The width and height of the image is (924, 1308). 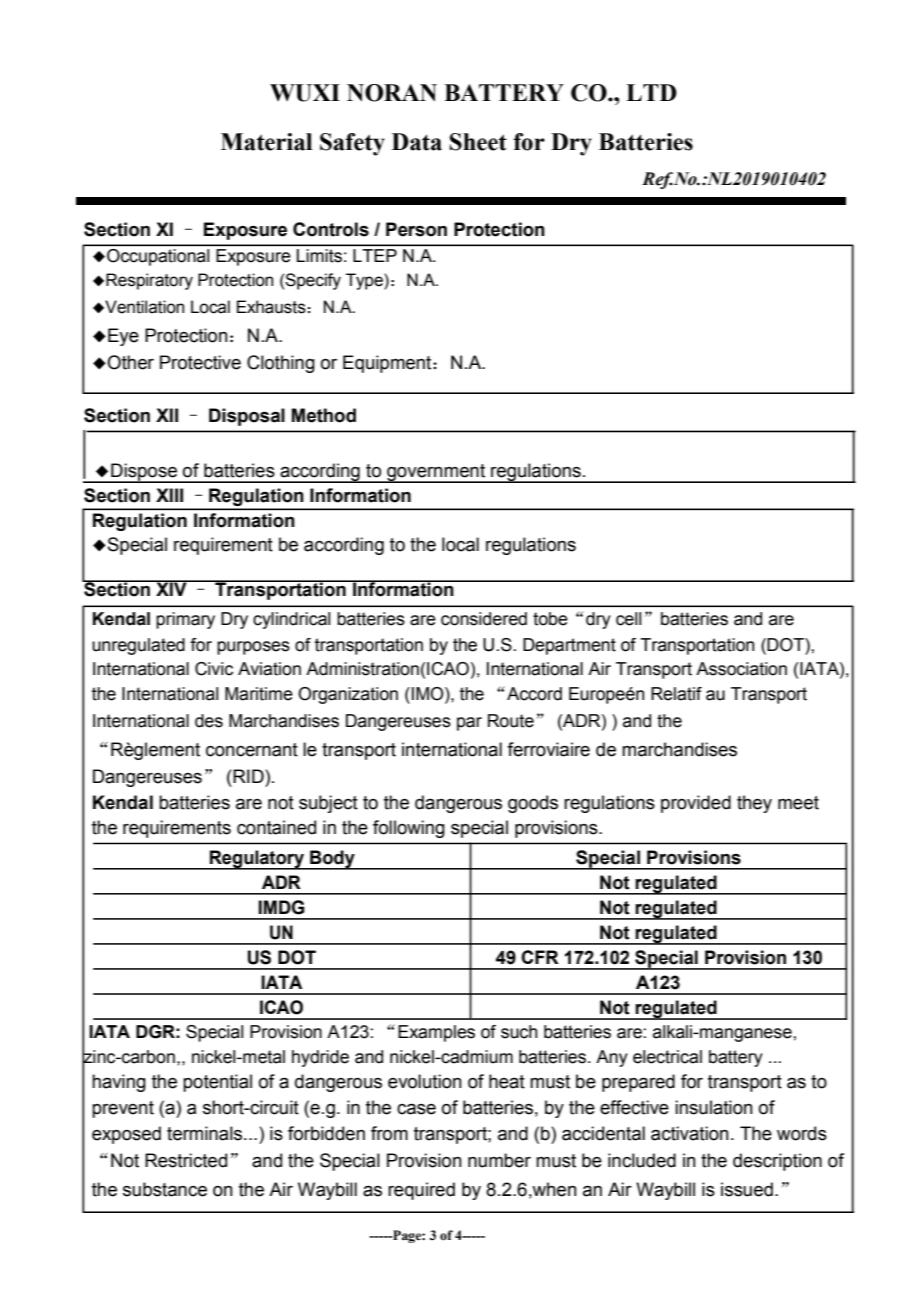 What do you see at coordinates (409, 829) in the image?
I see `following` at bounding box center [409, 829].
